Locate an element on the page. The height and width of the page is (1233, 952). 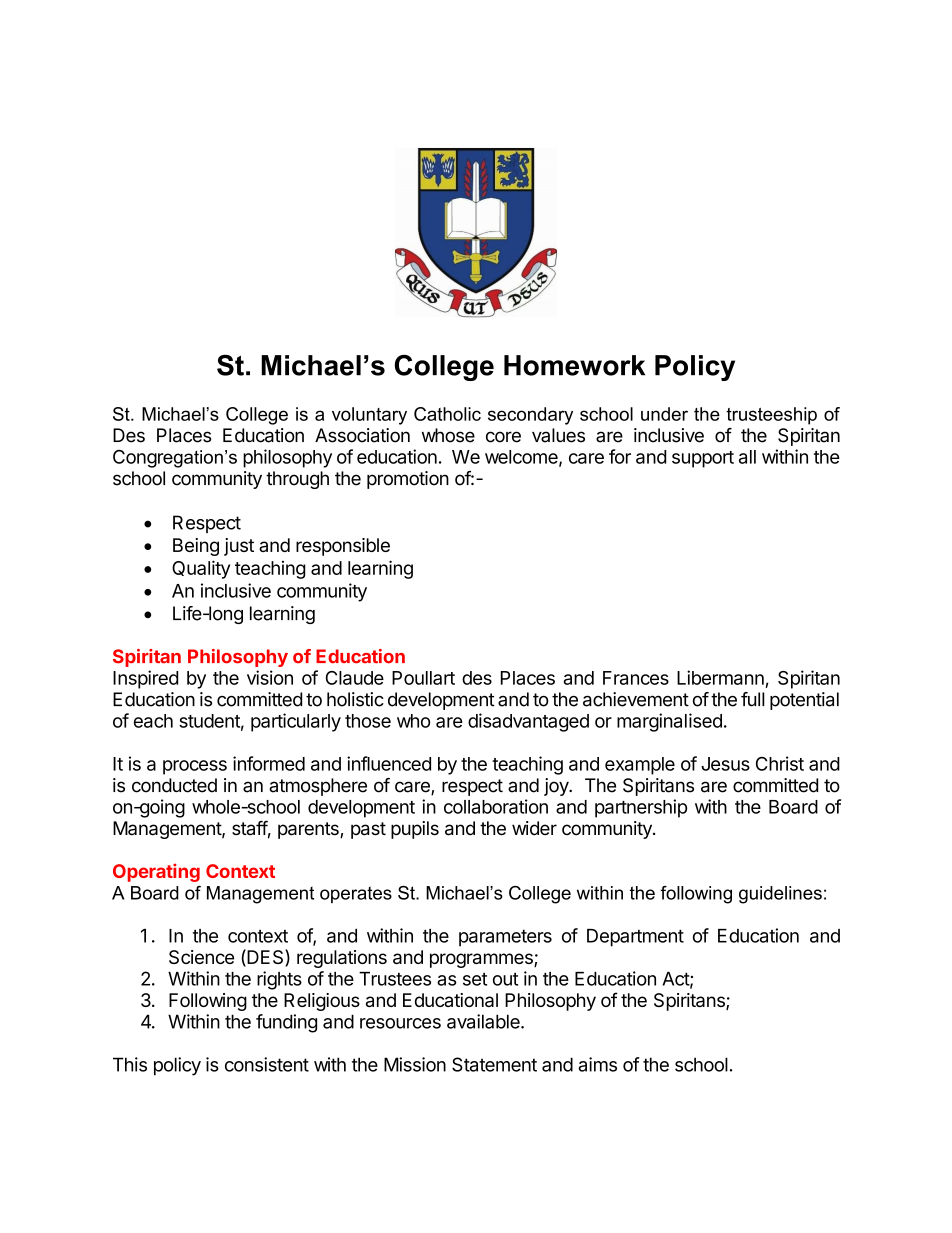
collaboration is located at coordinates (496, 806).
